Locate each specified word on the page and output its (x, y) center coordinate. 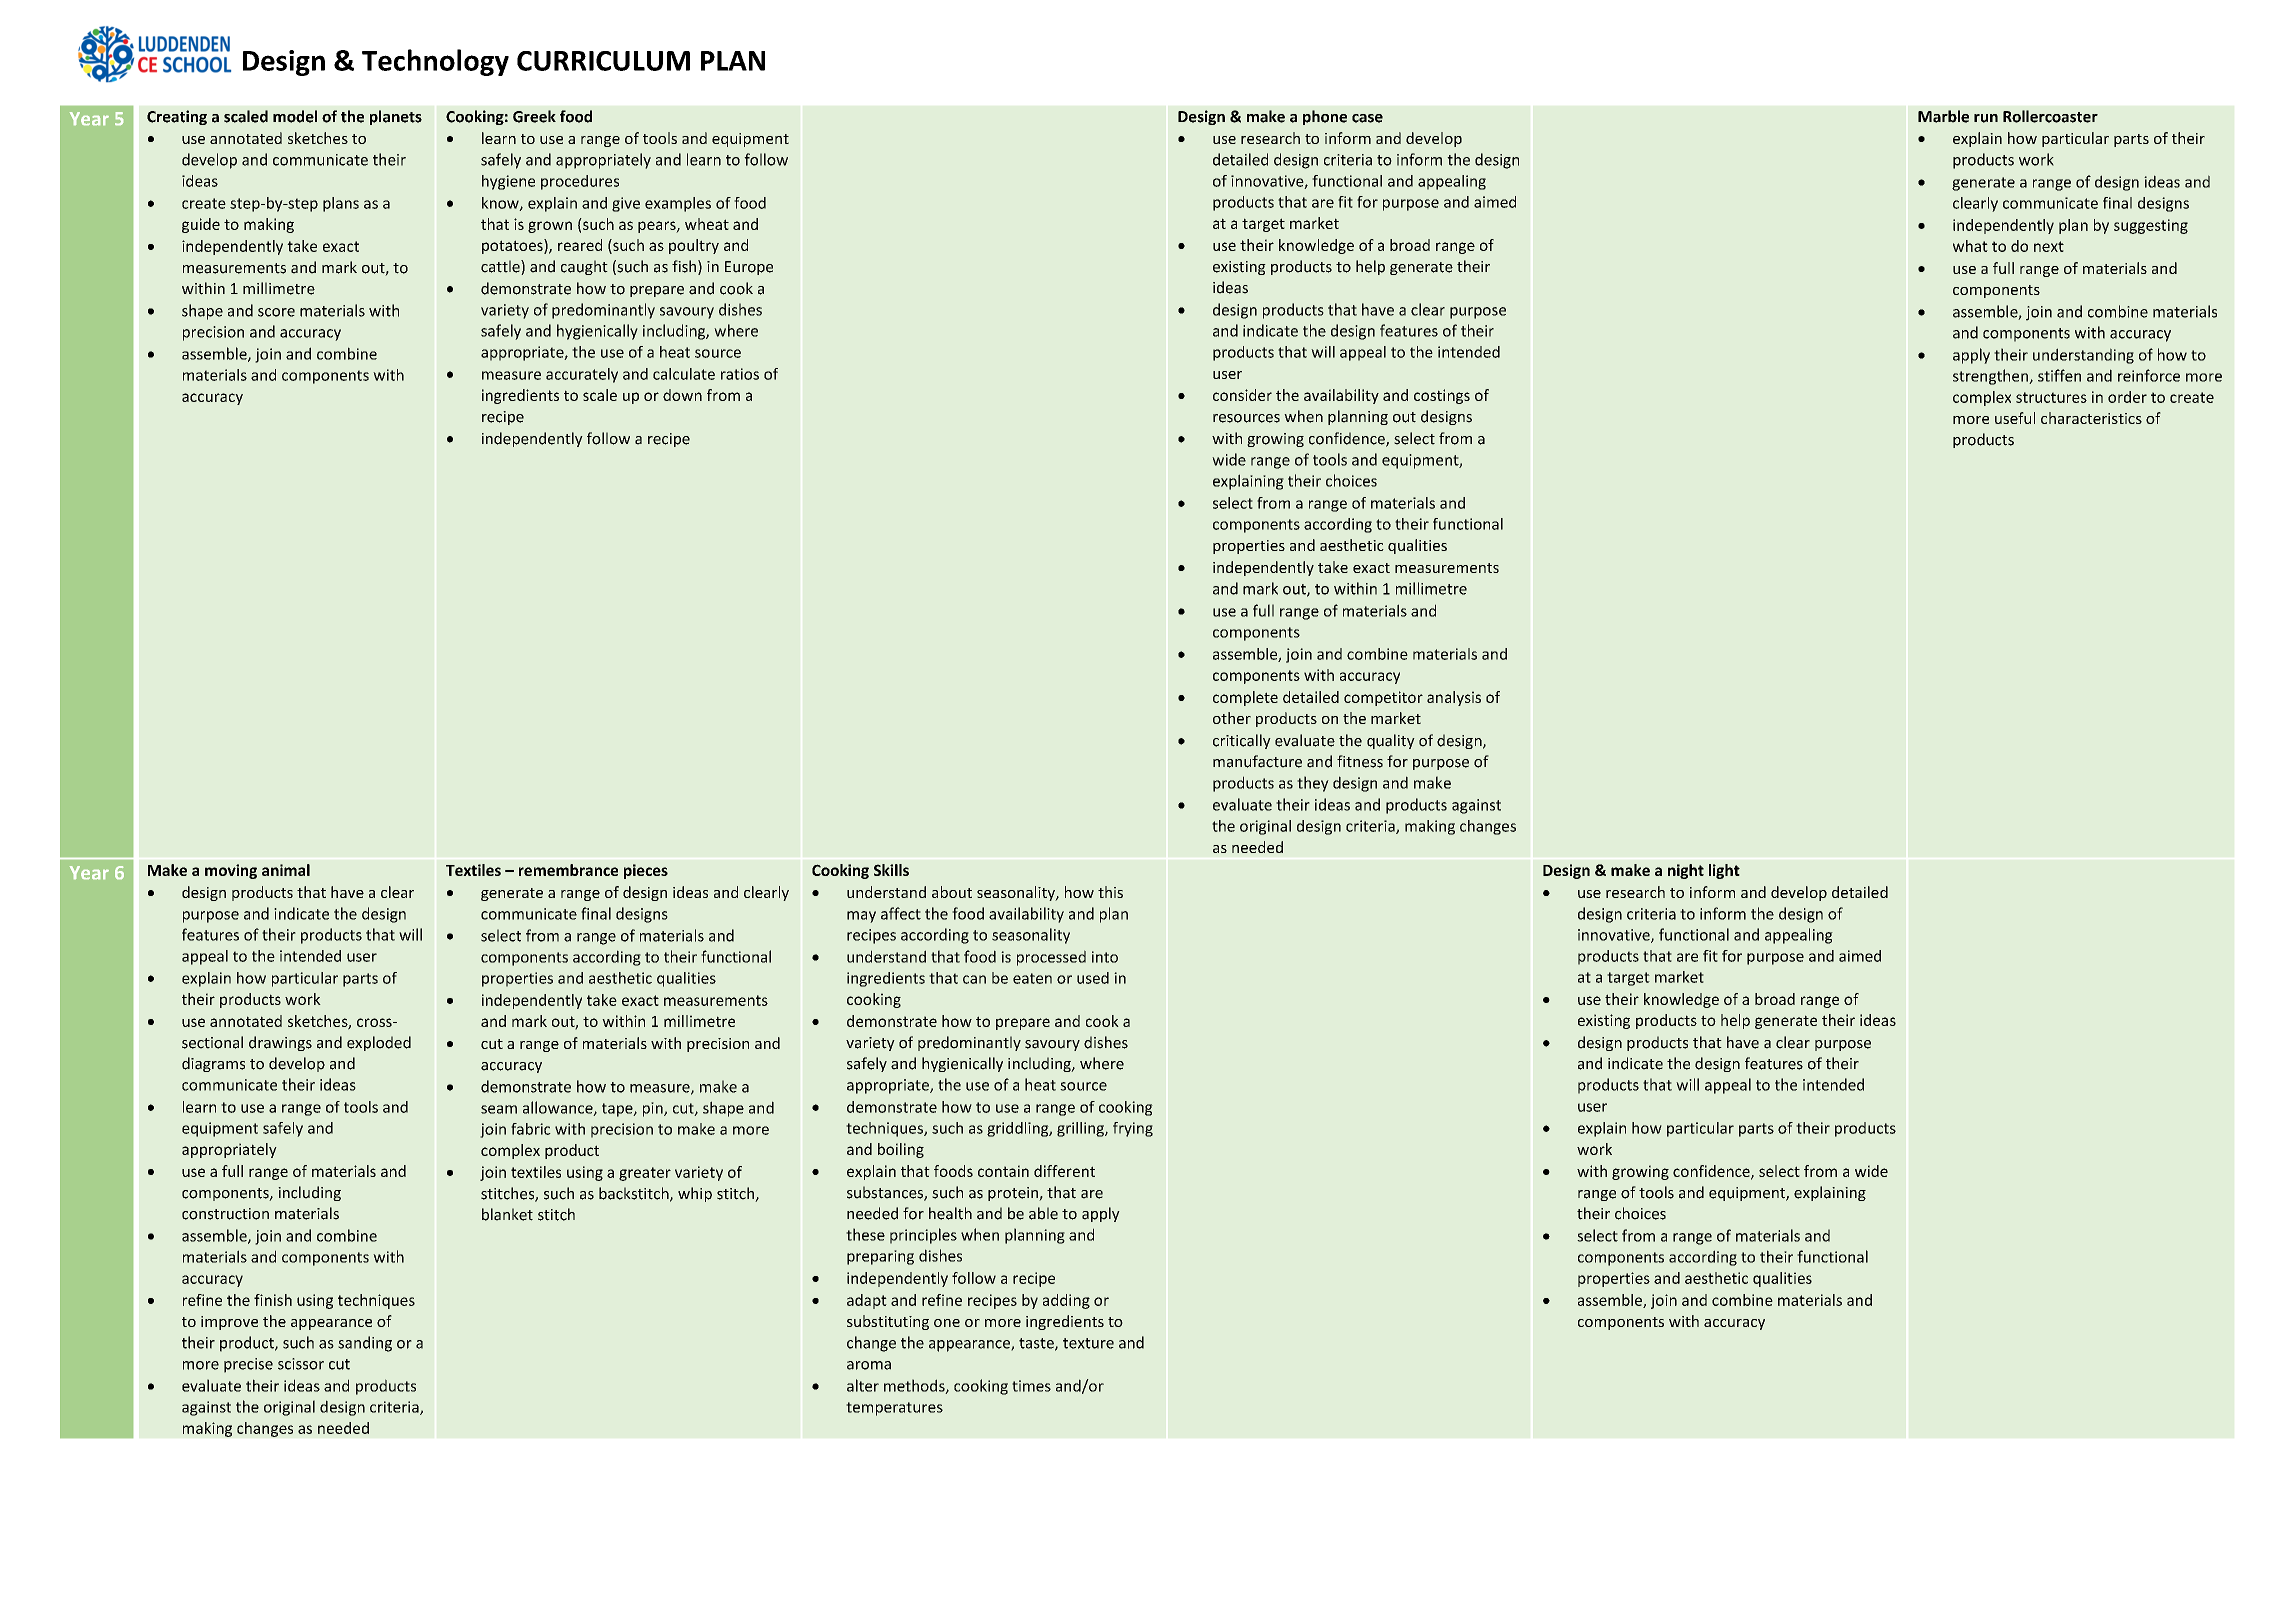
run (1986, 118)
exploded (379, 1043)
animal (286, 870)
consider (1242, 395)
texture (1088, 1343)
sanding (365, 1344)
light (1724, 871)
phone (1325, 117)
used (1093, 978)
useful (2015, 418)
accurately (582, 375)
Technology (435, 62)
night (1686, 871)
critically (1242, 741)
